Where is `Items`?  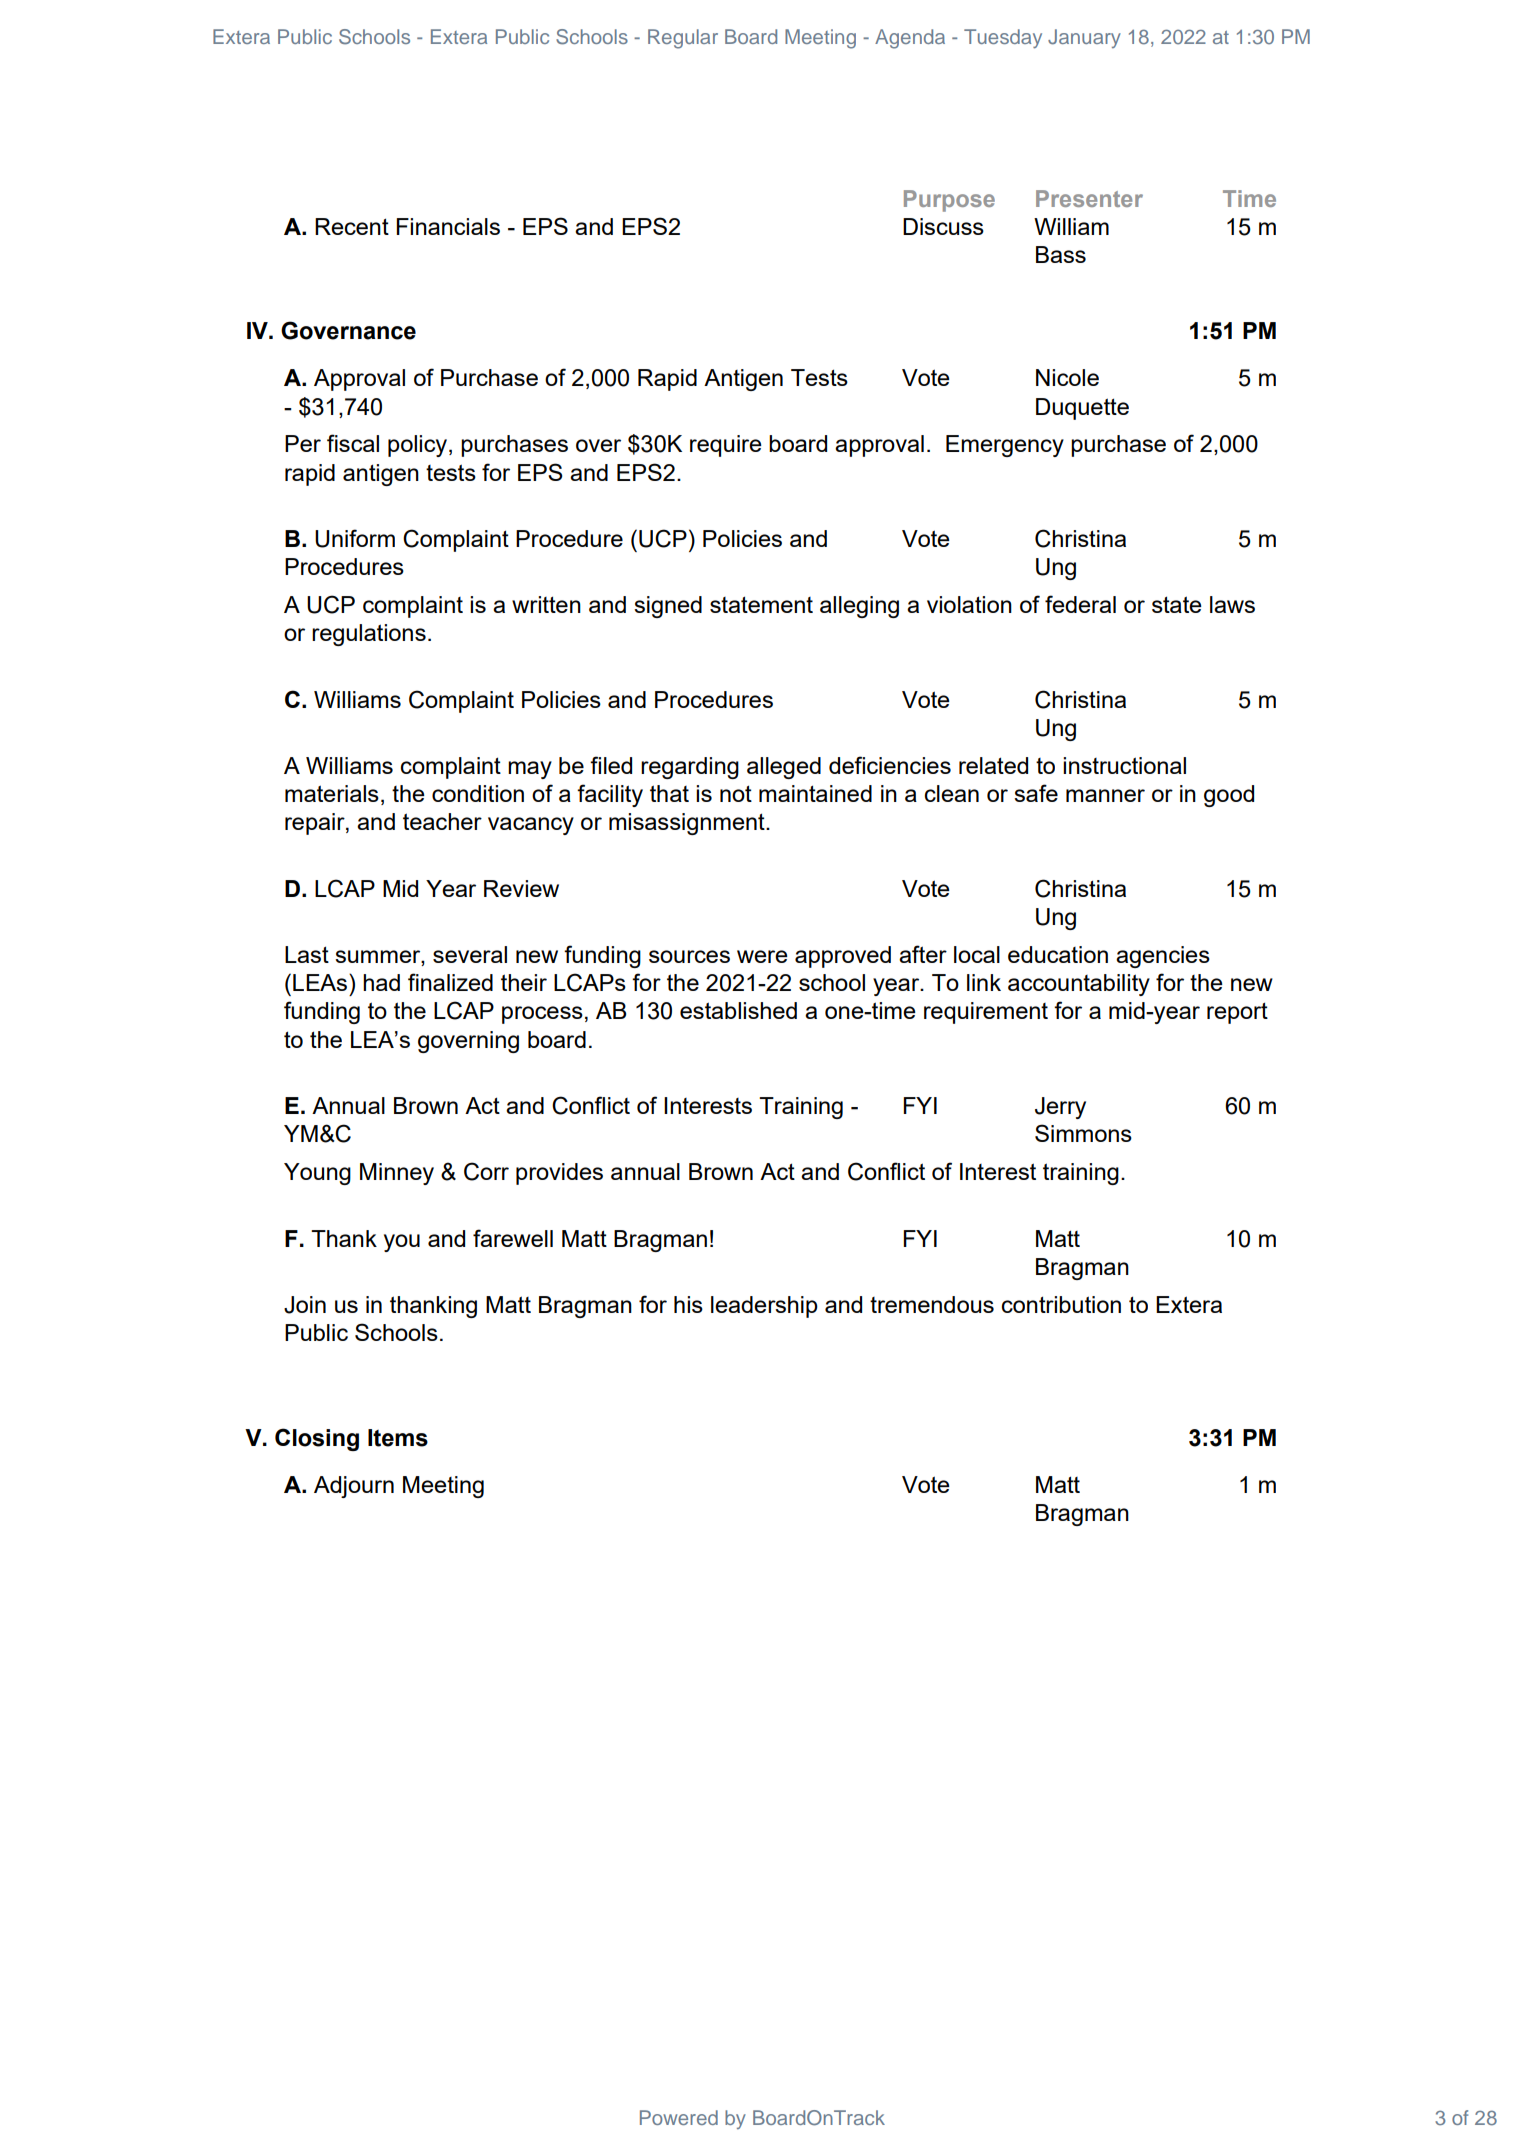
Items is located at coordinates (398, 1438).
